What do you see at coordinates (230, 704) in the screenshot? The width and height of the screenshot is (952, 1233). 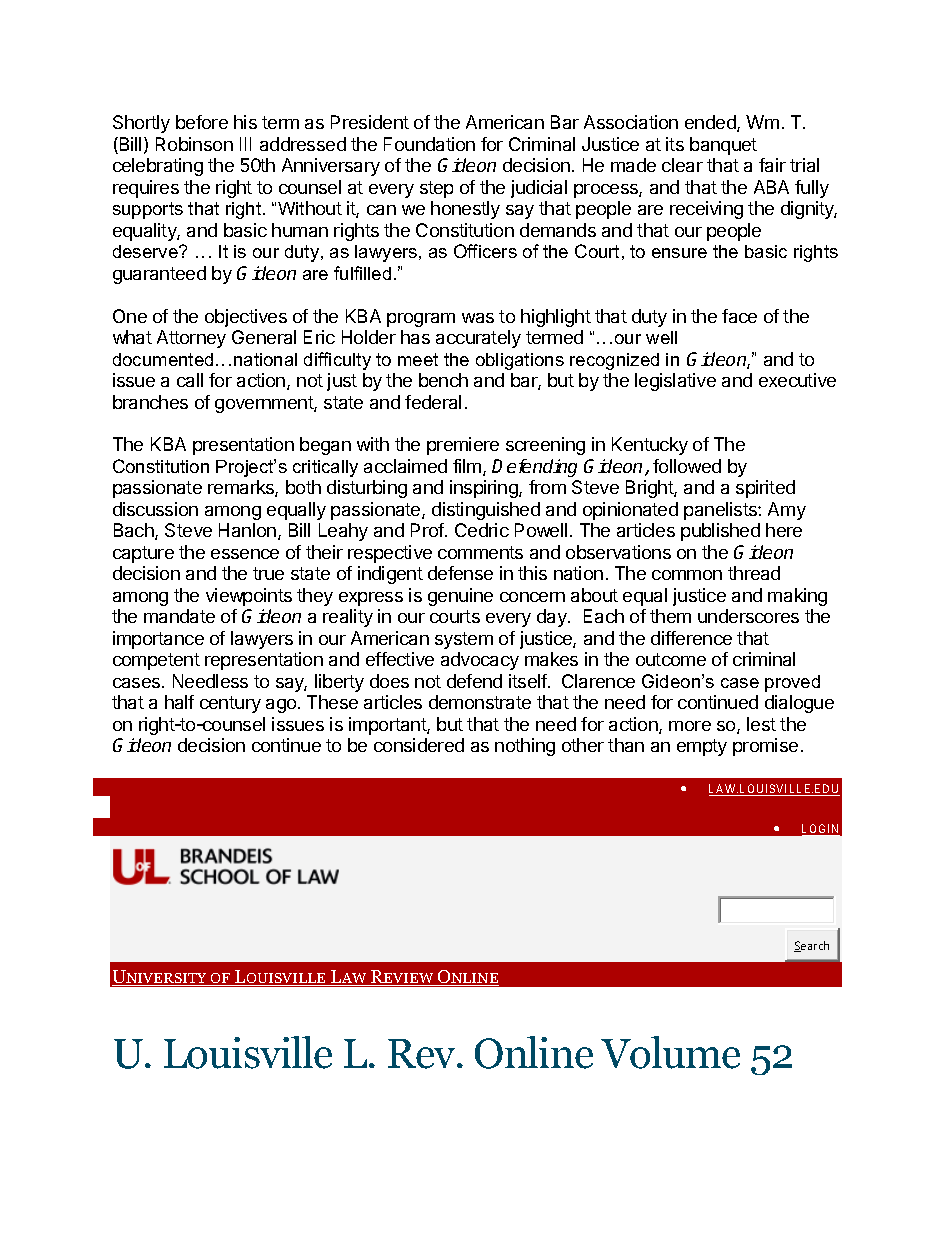 I see `century` at bounding box center [230, 704].
